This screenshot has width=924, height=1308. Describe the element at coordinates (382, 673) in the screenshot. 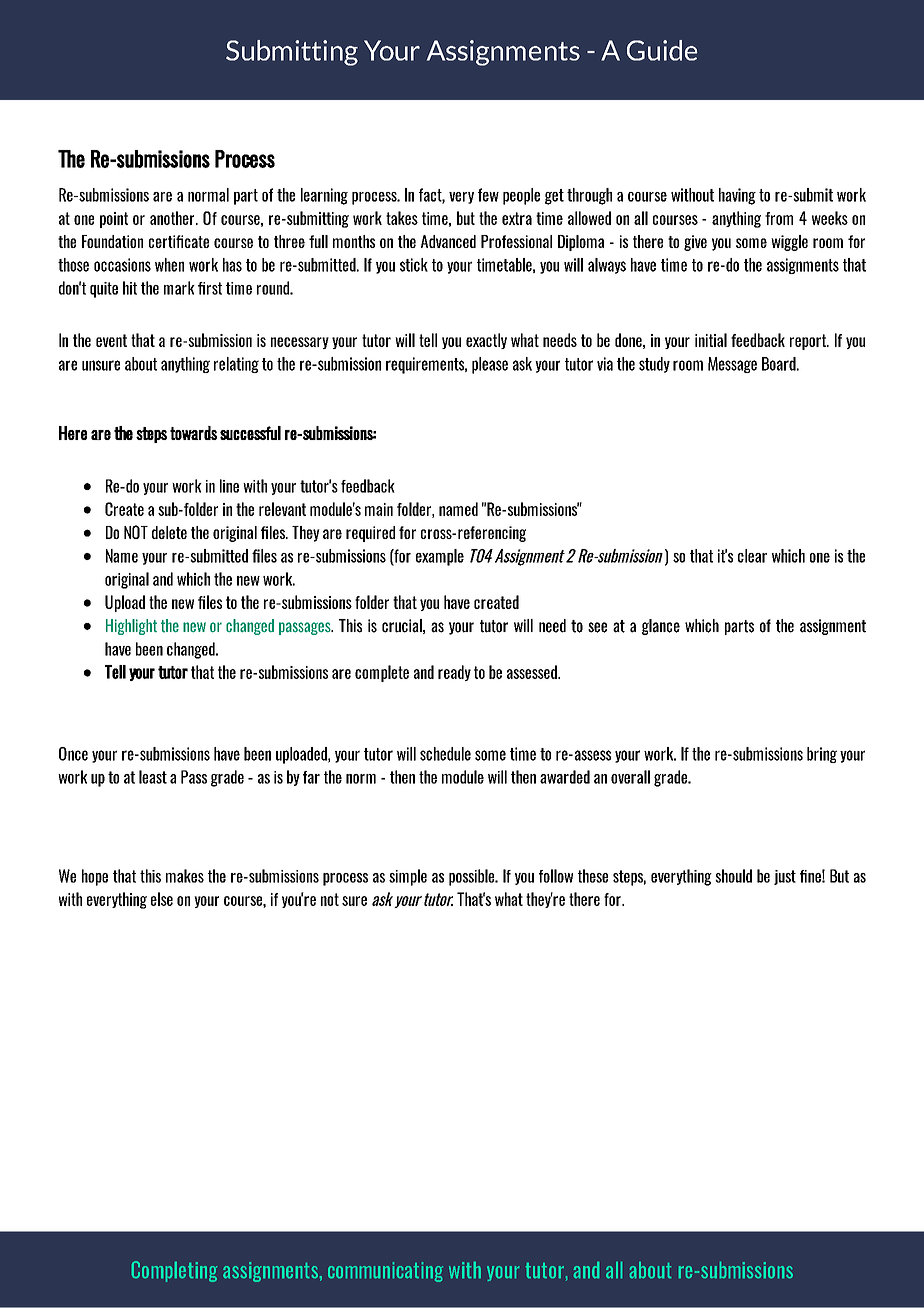

I see `complete` at that location.
